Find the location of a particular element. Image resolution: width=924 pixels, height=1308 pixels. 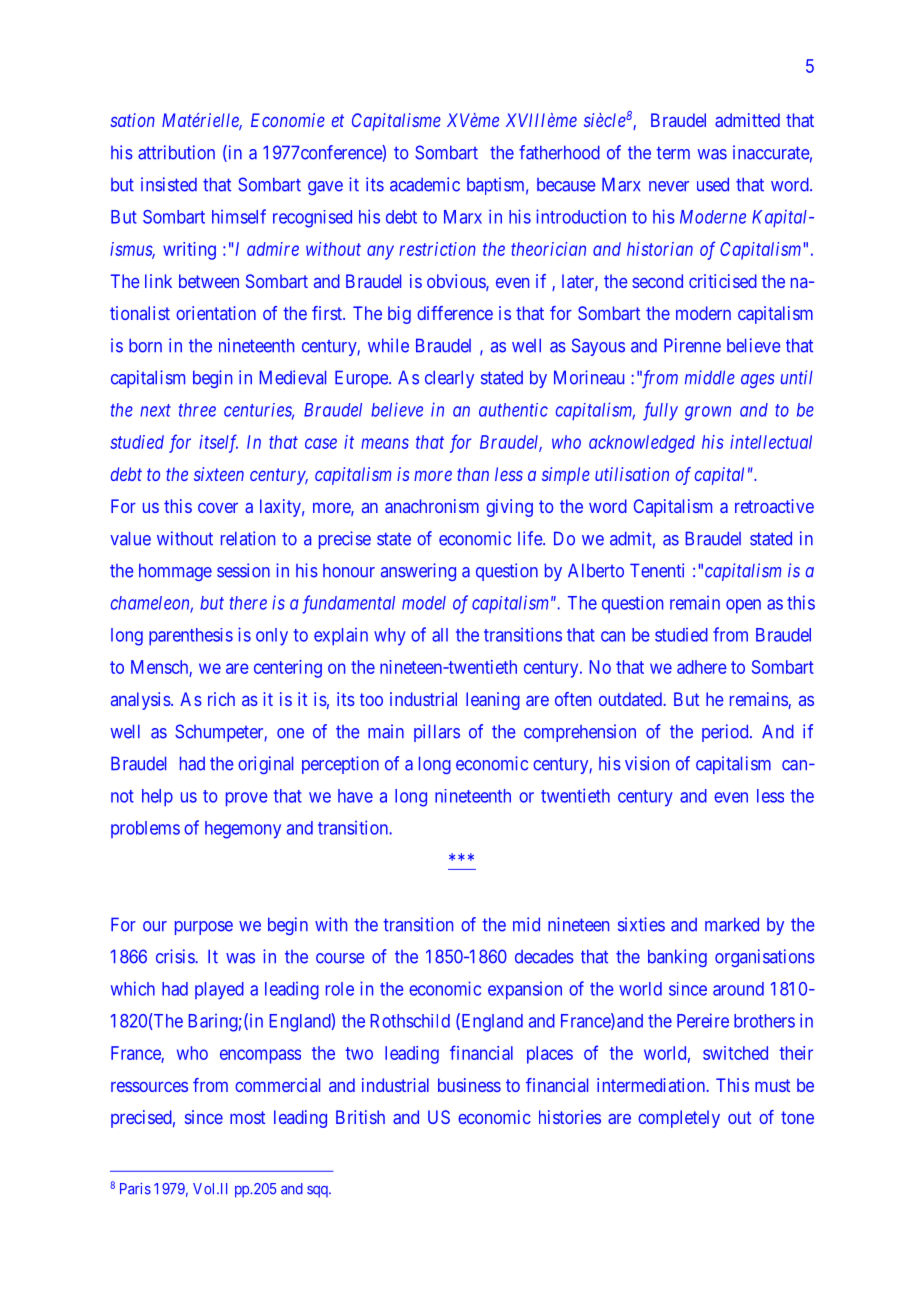

academic is located at coordinates (425, 184).
